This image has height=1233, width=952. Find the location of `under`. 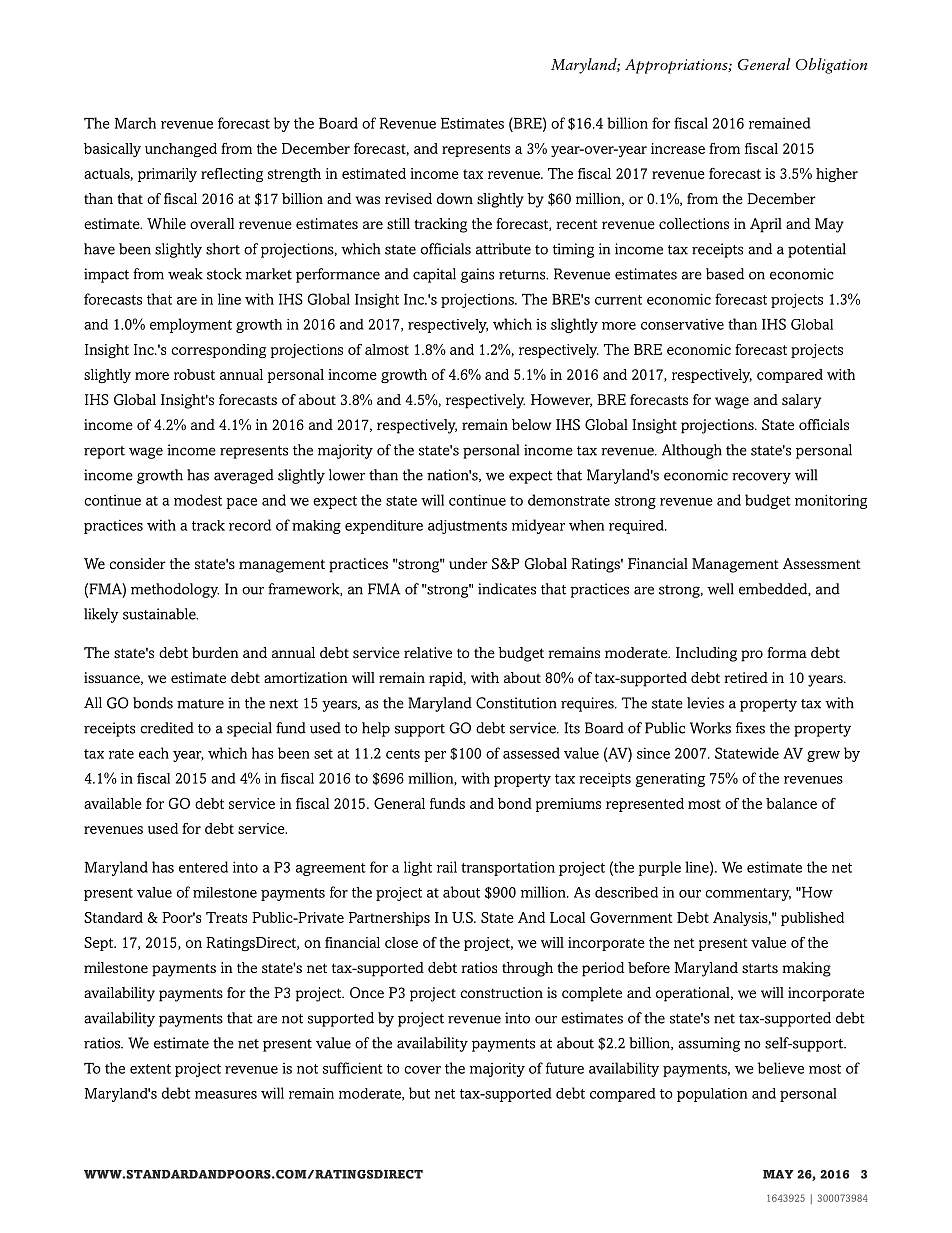

under is located at coordinates (468, 563).
